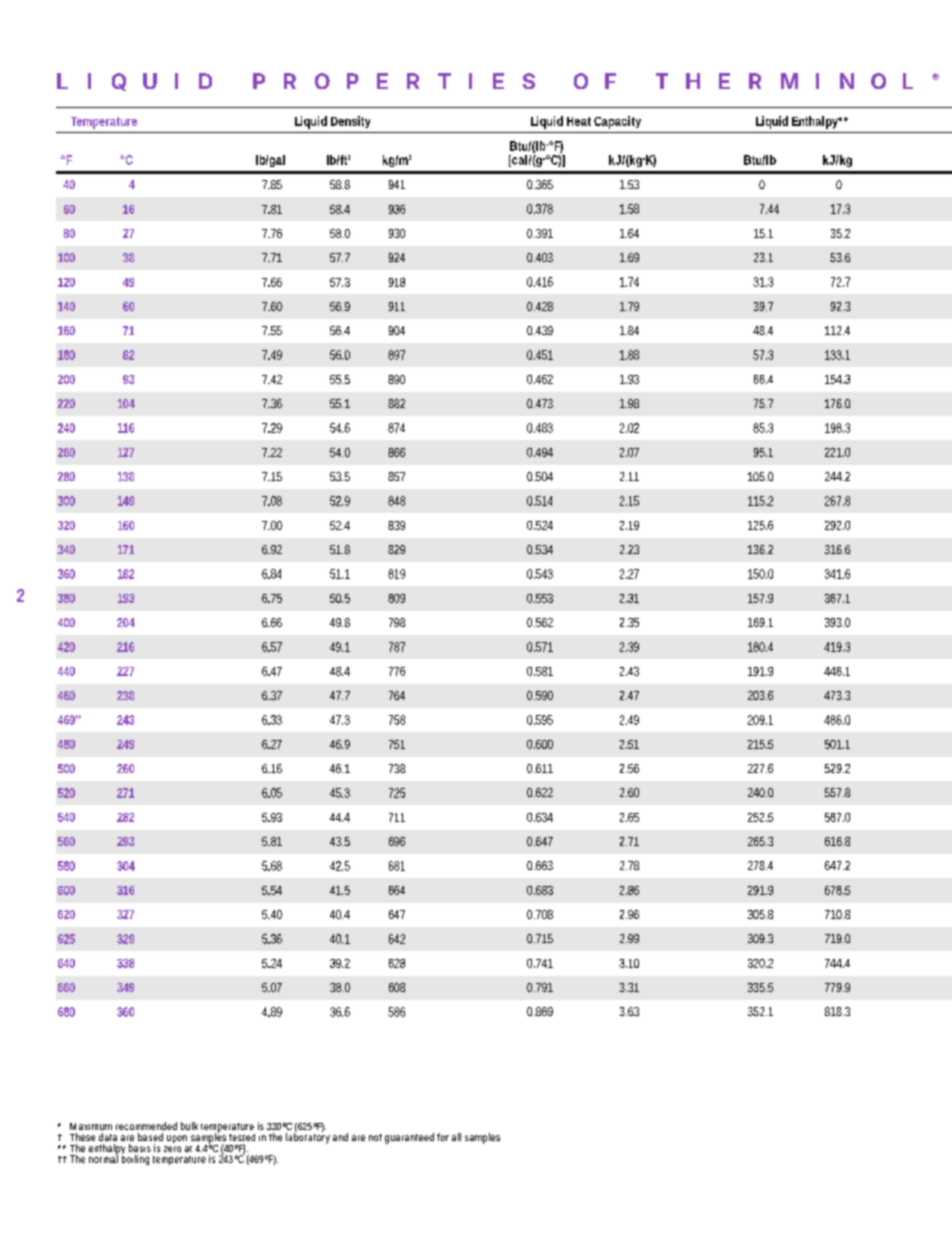 The width and height of the document is (952, 1233). Describe the element at coordinates (146, 1126) in the document. I see `recommended` at that location.
